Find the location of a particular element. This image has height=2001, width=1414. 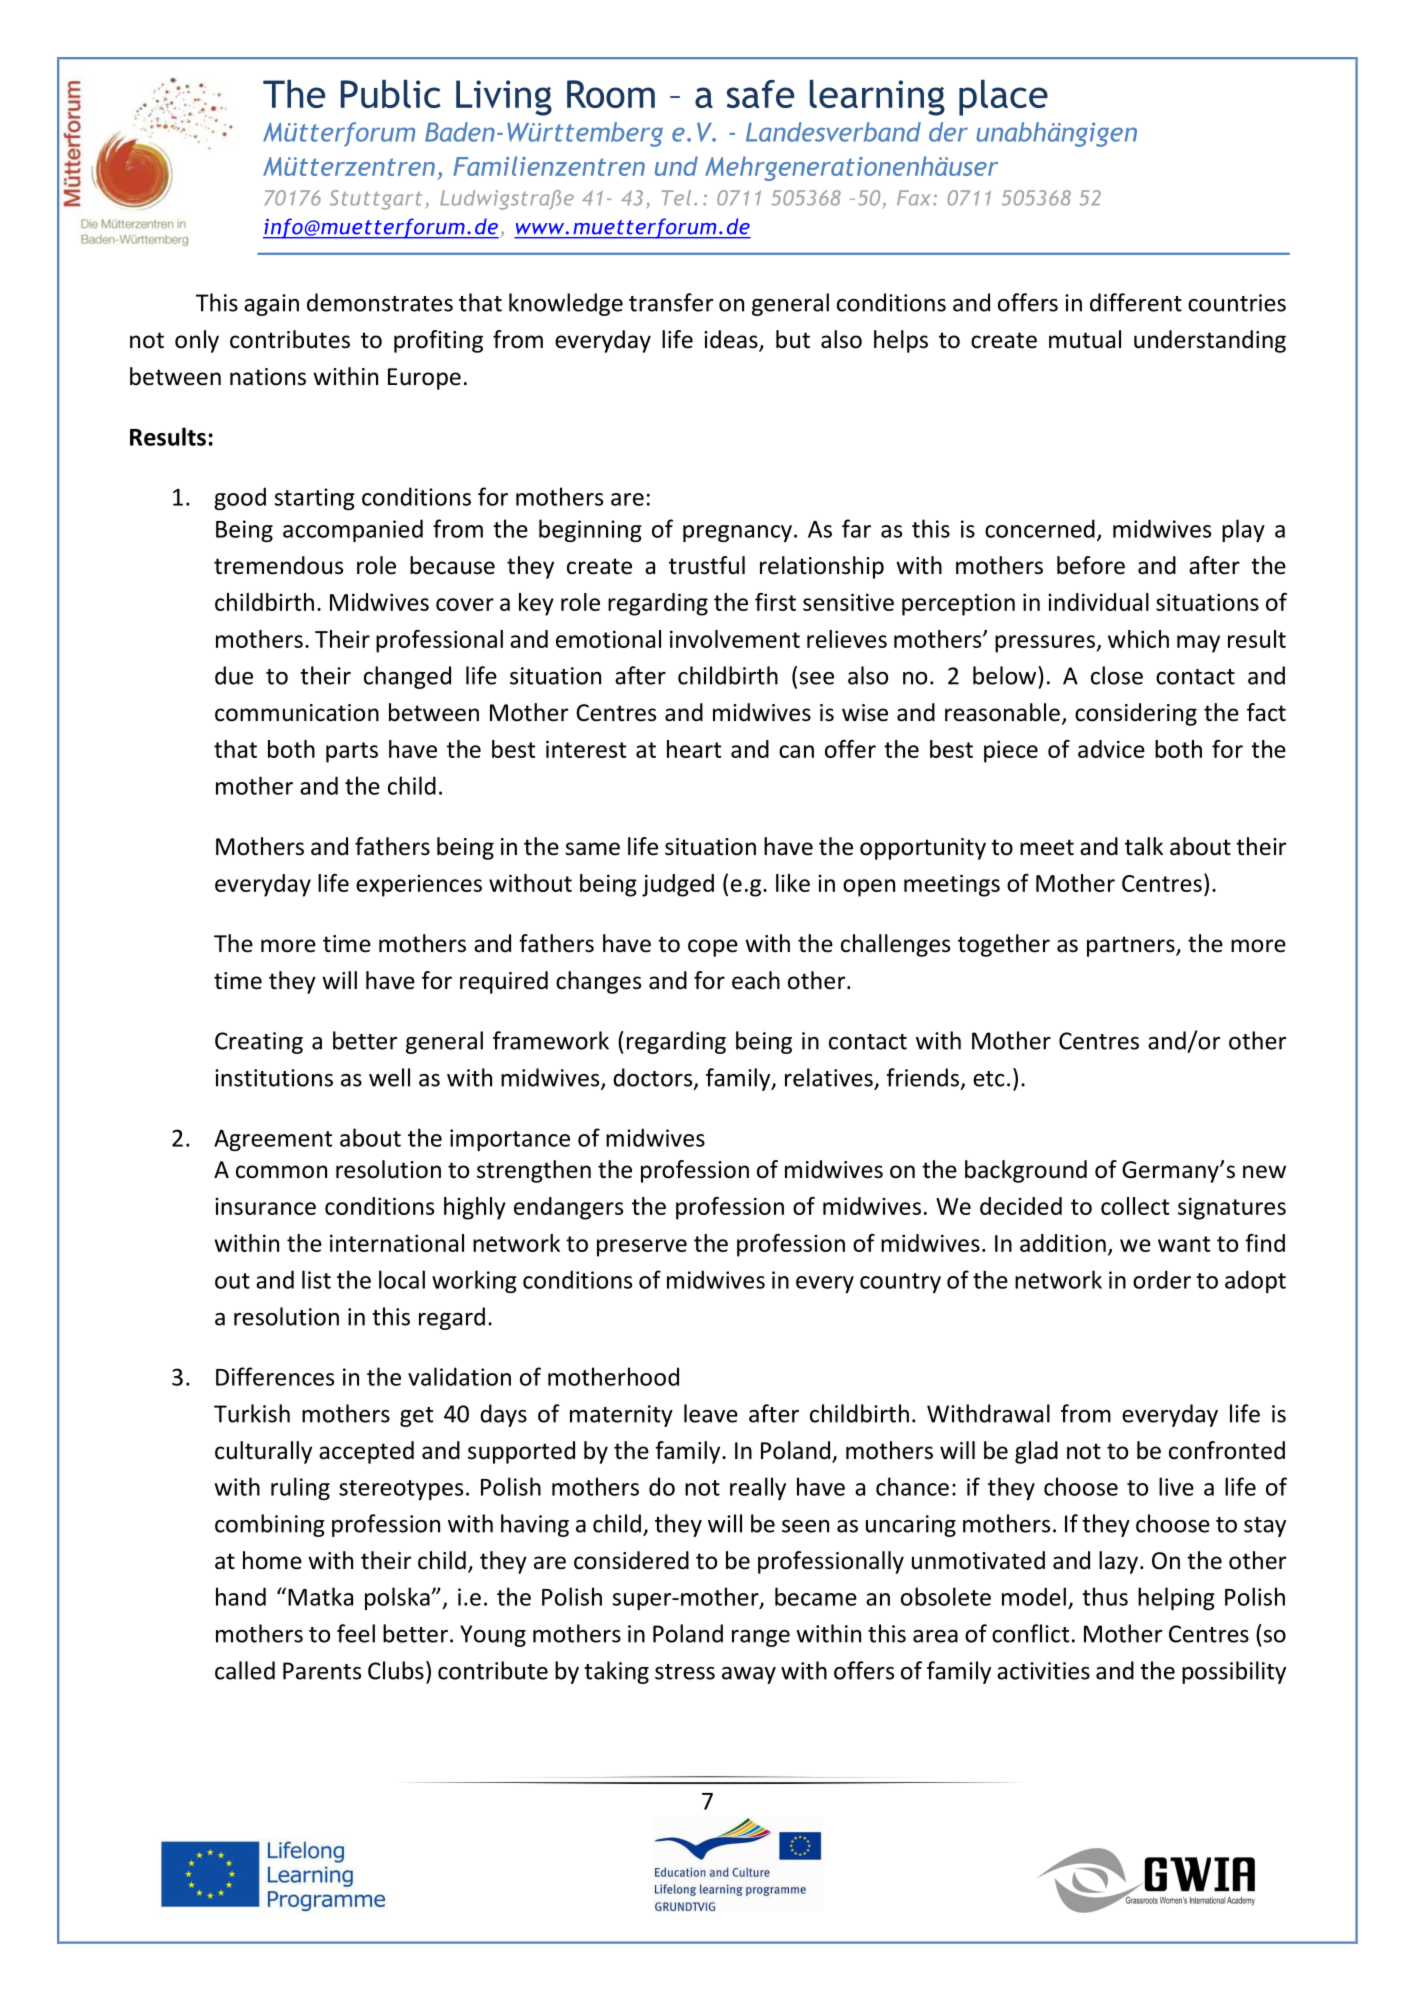

which is located at coordinates (1138, 639).
